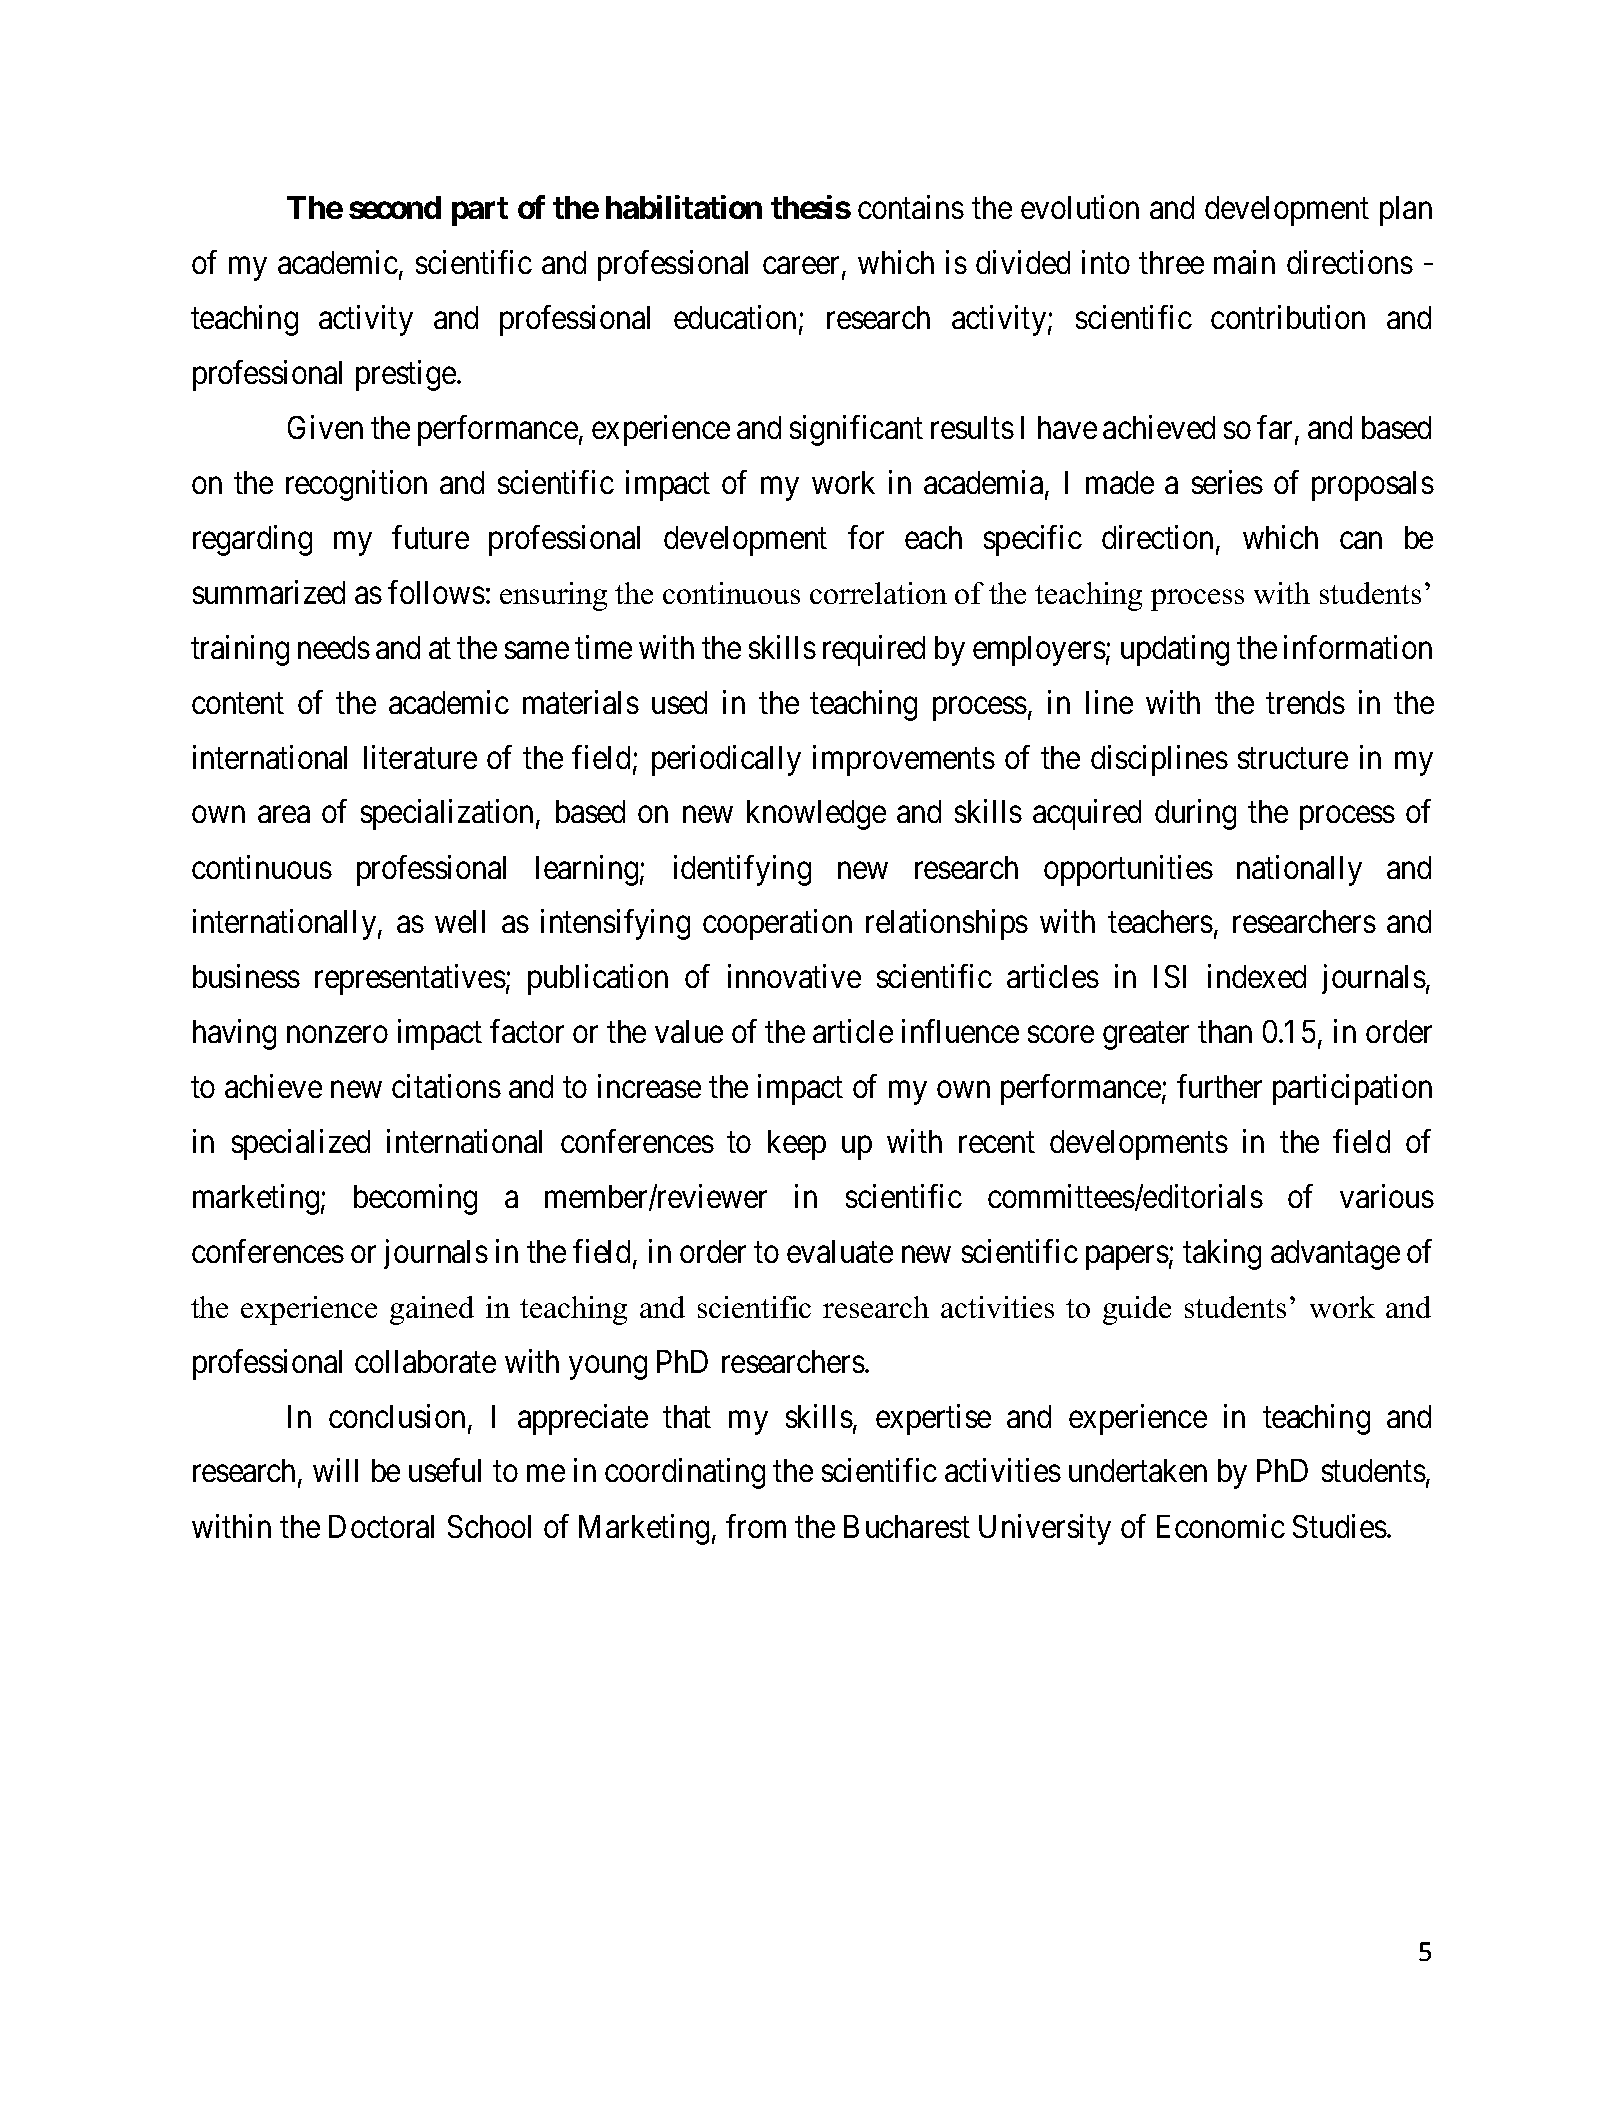 Image resolution: width=1624 pixels, height=2101 pixels. I want to click on contains, so click(911, 207).
